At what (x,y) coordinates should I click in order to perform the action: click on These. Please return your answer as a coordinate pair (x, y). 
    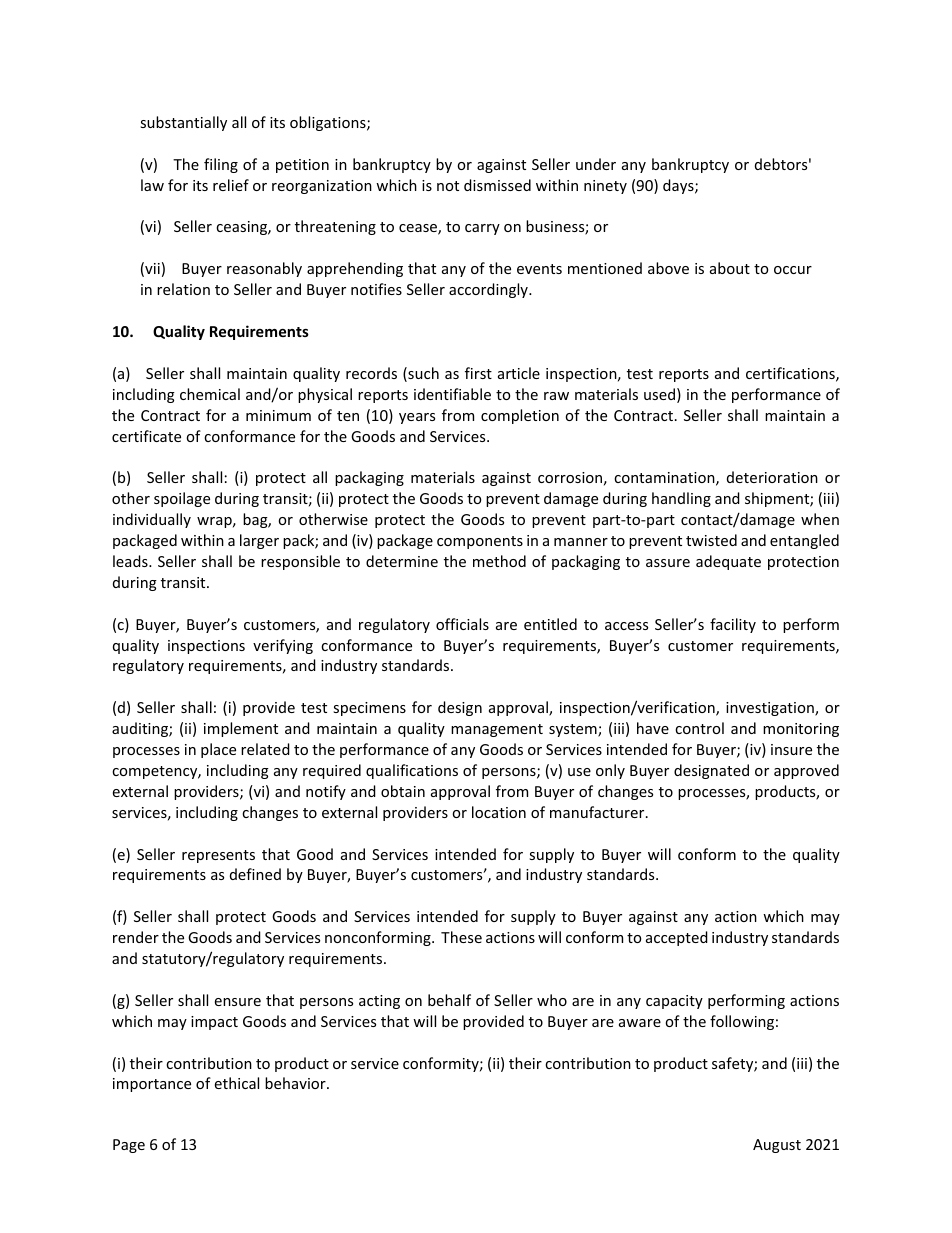
    Looking at the image, I should click on (461, 937).
